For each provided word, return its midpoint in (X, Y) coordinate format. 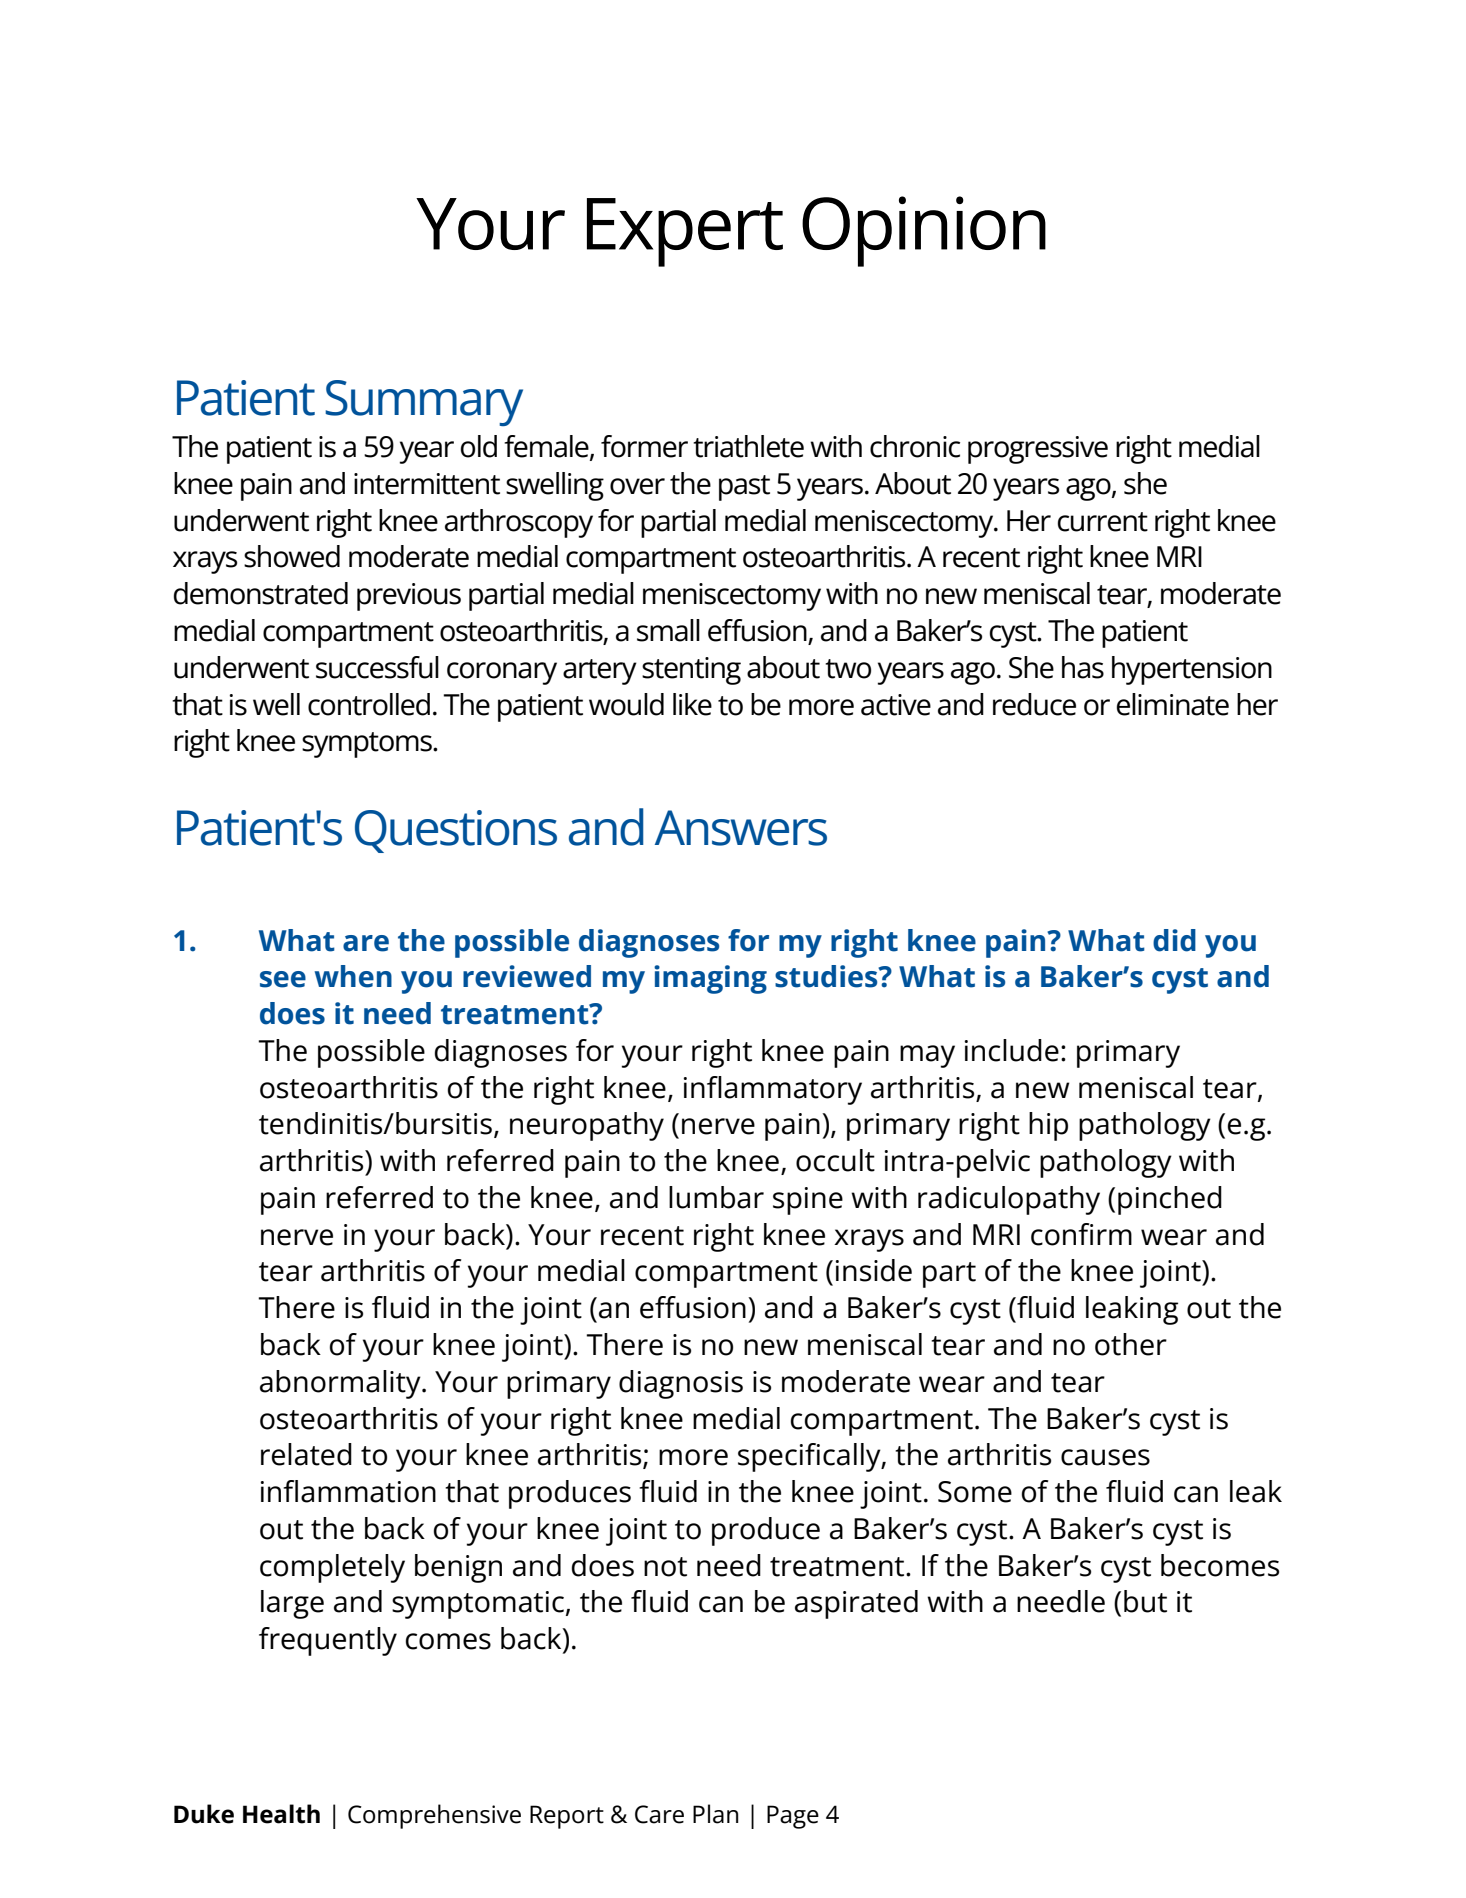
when (353, 976)
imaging (710, 979)
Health (281, 1814)
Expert (685, 232)
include (1012, 1050)
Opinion (924, 231)
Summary (424, 403)
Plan (716, 1814)
